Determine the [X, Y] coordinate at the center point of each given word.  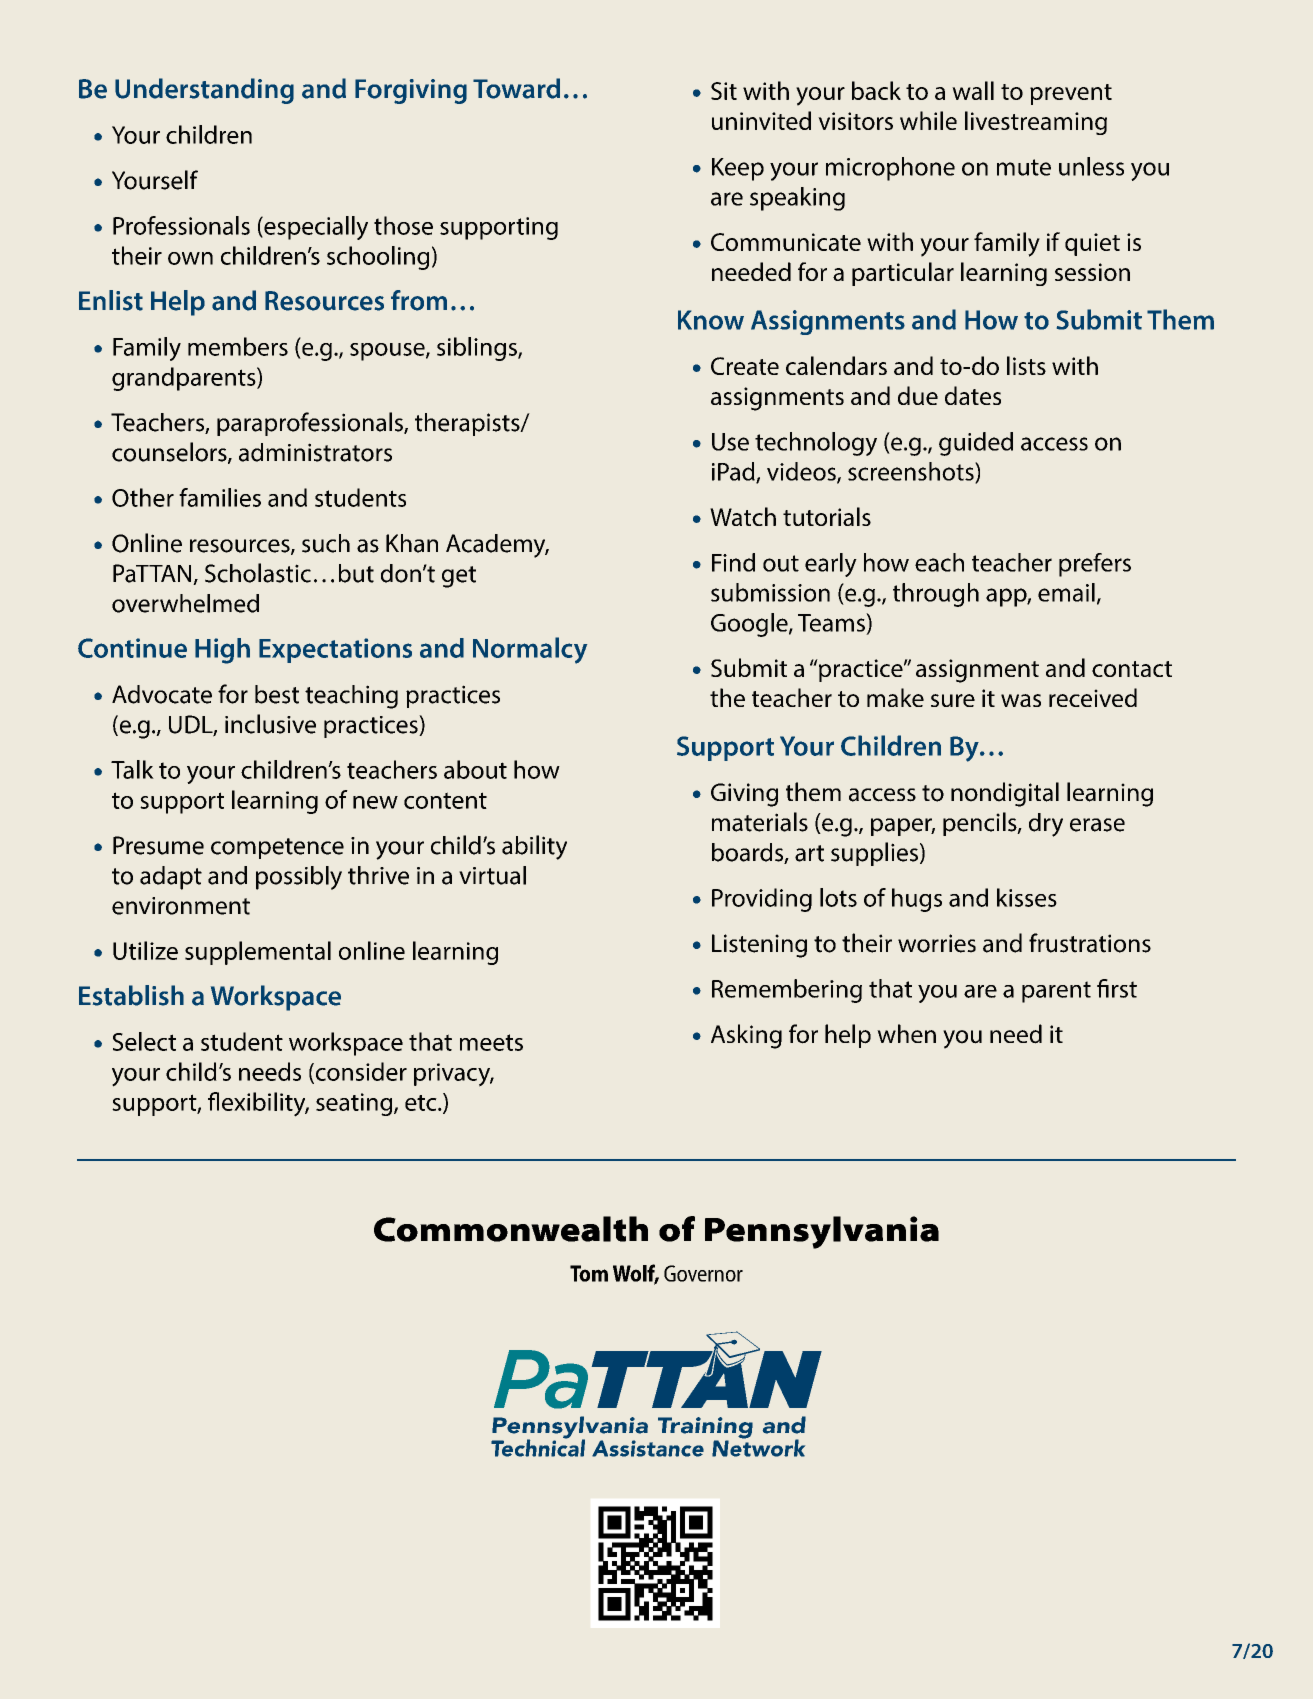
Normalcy [530, 650]
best [277, 694]
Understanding [204, 91]
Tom [589, 1273]
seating [355, 1104]
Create [745, 366]
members [238, 346]
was [1021, 700]
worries [937, 943]
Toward [516, 88]
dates [973, 395]
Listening [759, 946]
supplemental [258, 953]
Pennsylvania [822, 1232]
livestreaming [1036, 123]
